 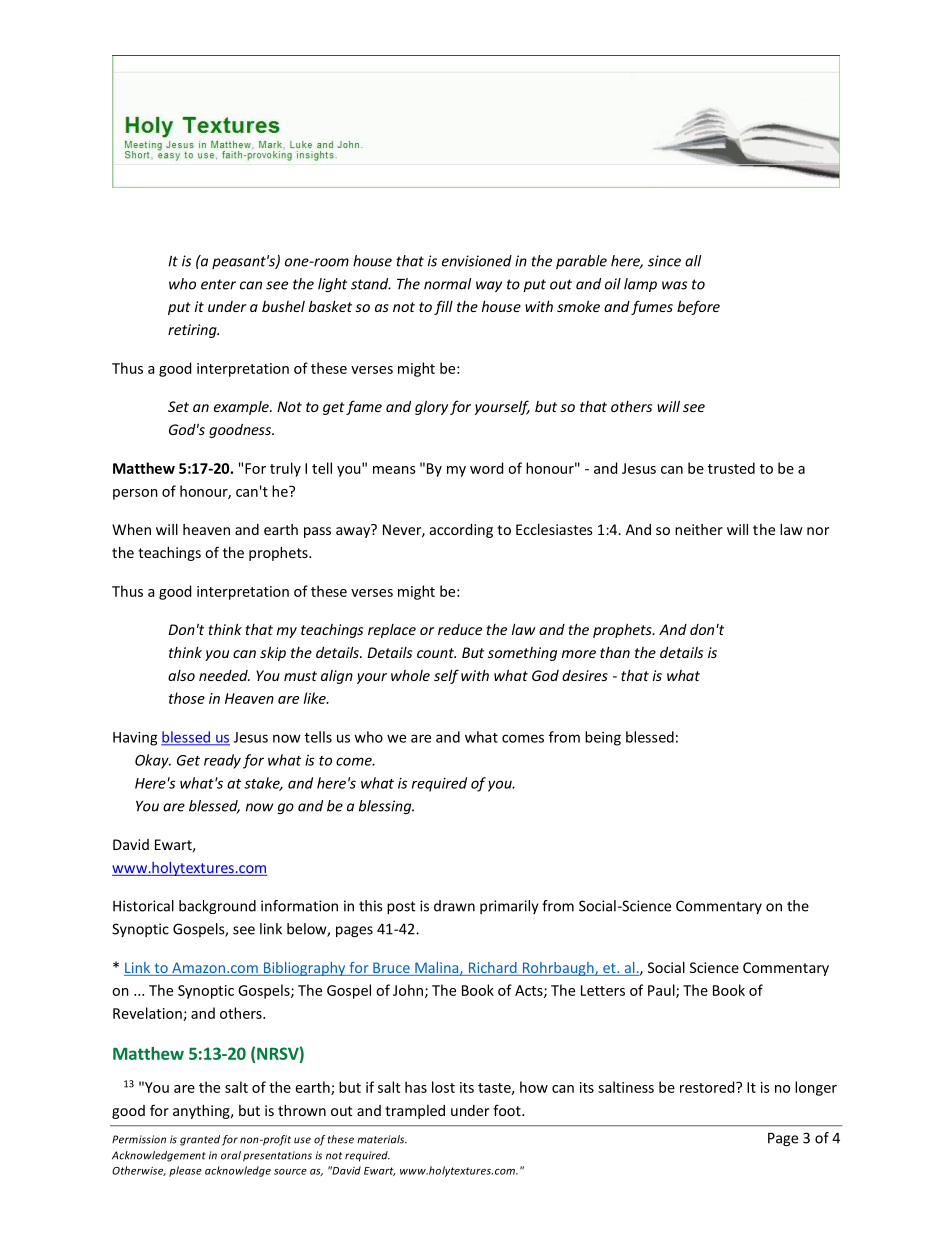 I want to click on restored, so click(x=708, y=1087).
